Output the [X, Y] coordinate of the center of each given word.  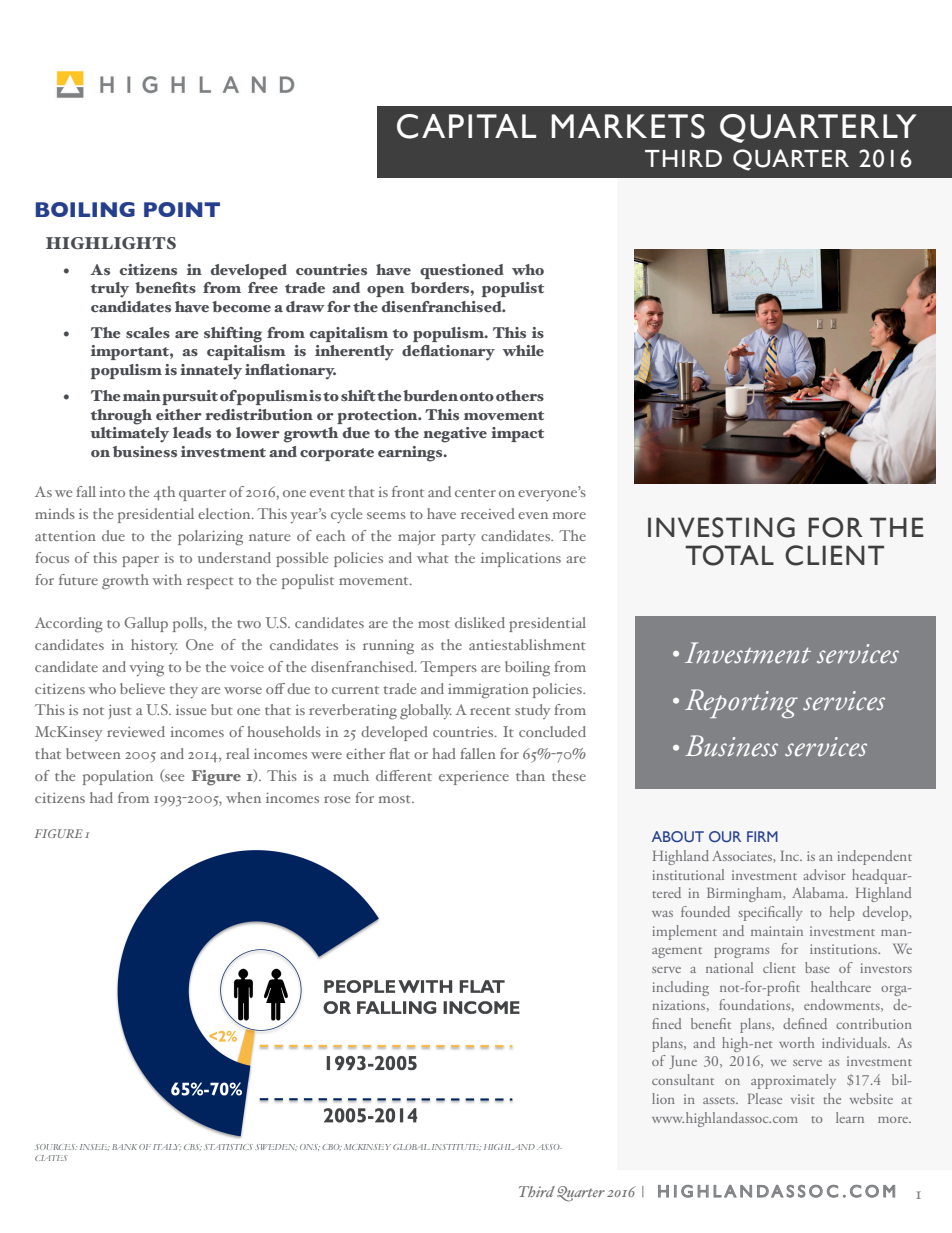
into [112, 492]
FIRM [762, 836]
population [118, 777]
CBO [332, 1147]
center [475, 493]
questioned [462, 271]
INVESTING [721, 527]
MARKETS [628, 126]
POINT [182, 209]
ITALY [167, 1147]
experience [474, 778]
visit [803, 1099]
